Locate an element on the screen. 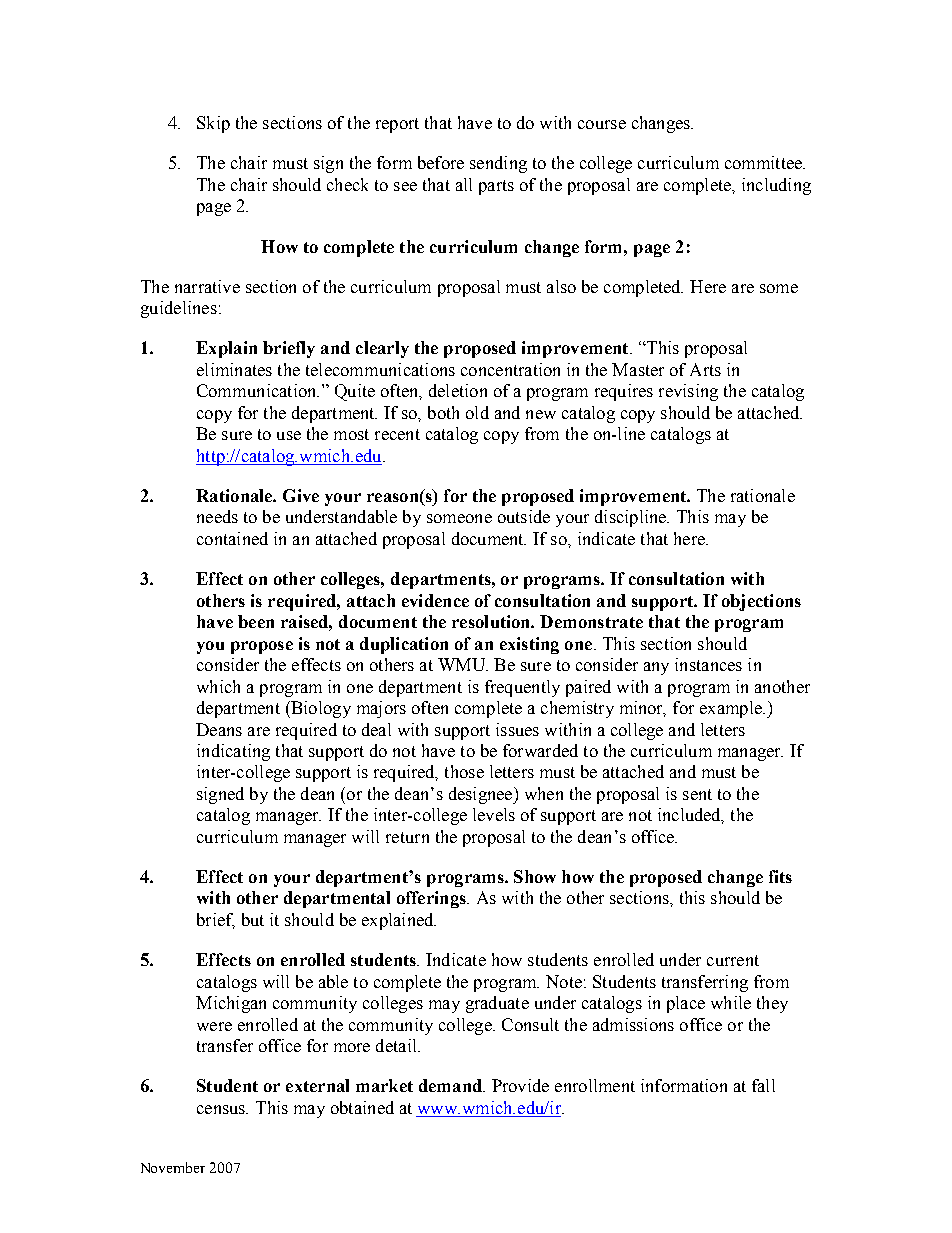 The image size is (952, 1233). been is located at coordinates (256, 621).
